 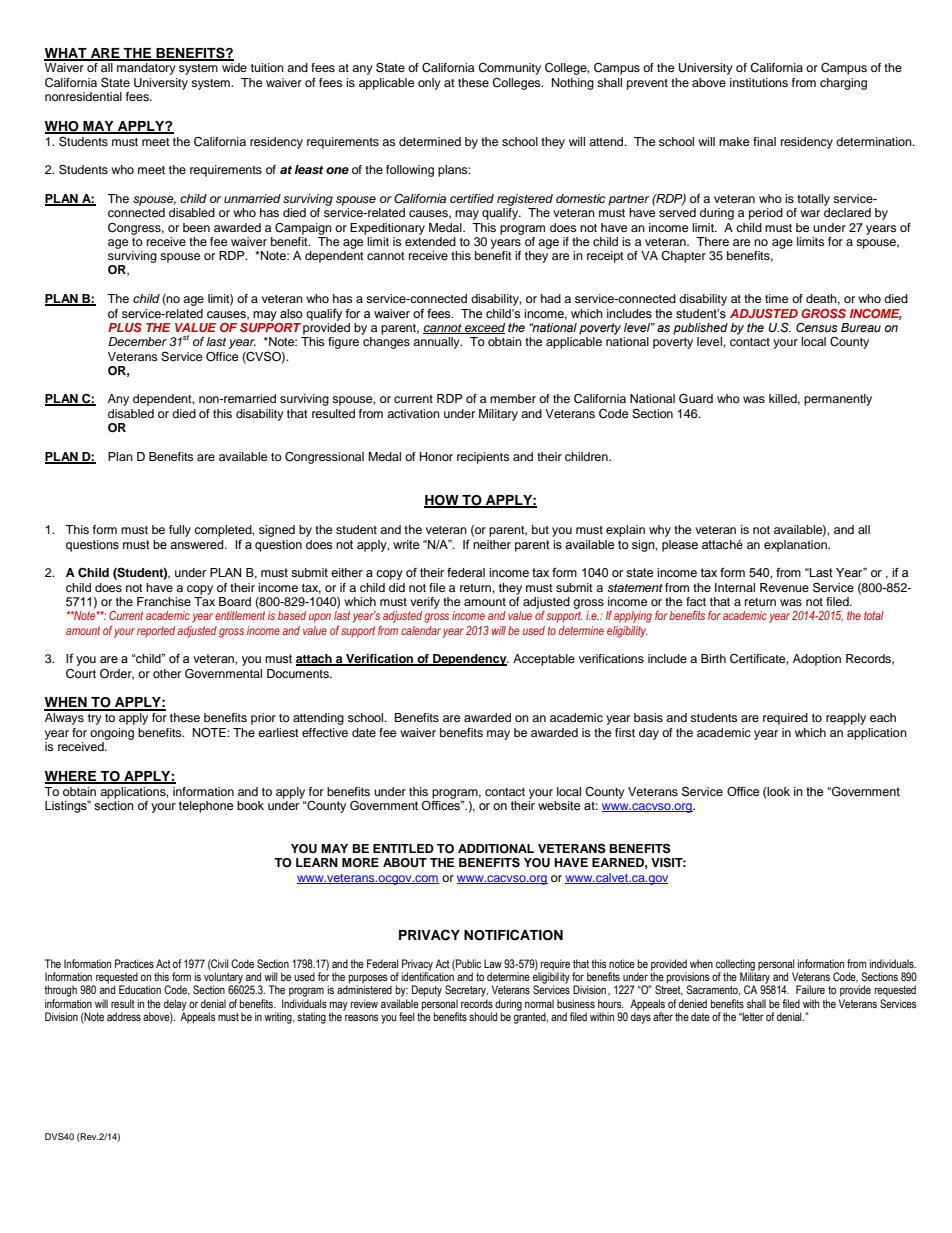 What do you see at coordinates (759, 82) in the document?
I see `institutions` at bounding box center [759, 82].
